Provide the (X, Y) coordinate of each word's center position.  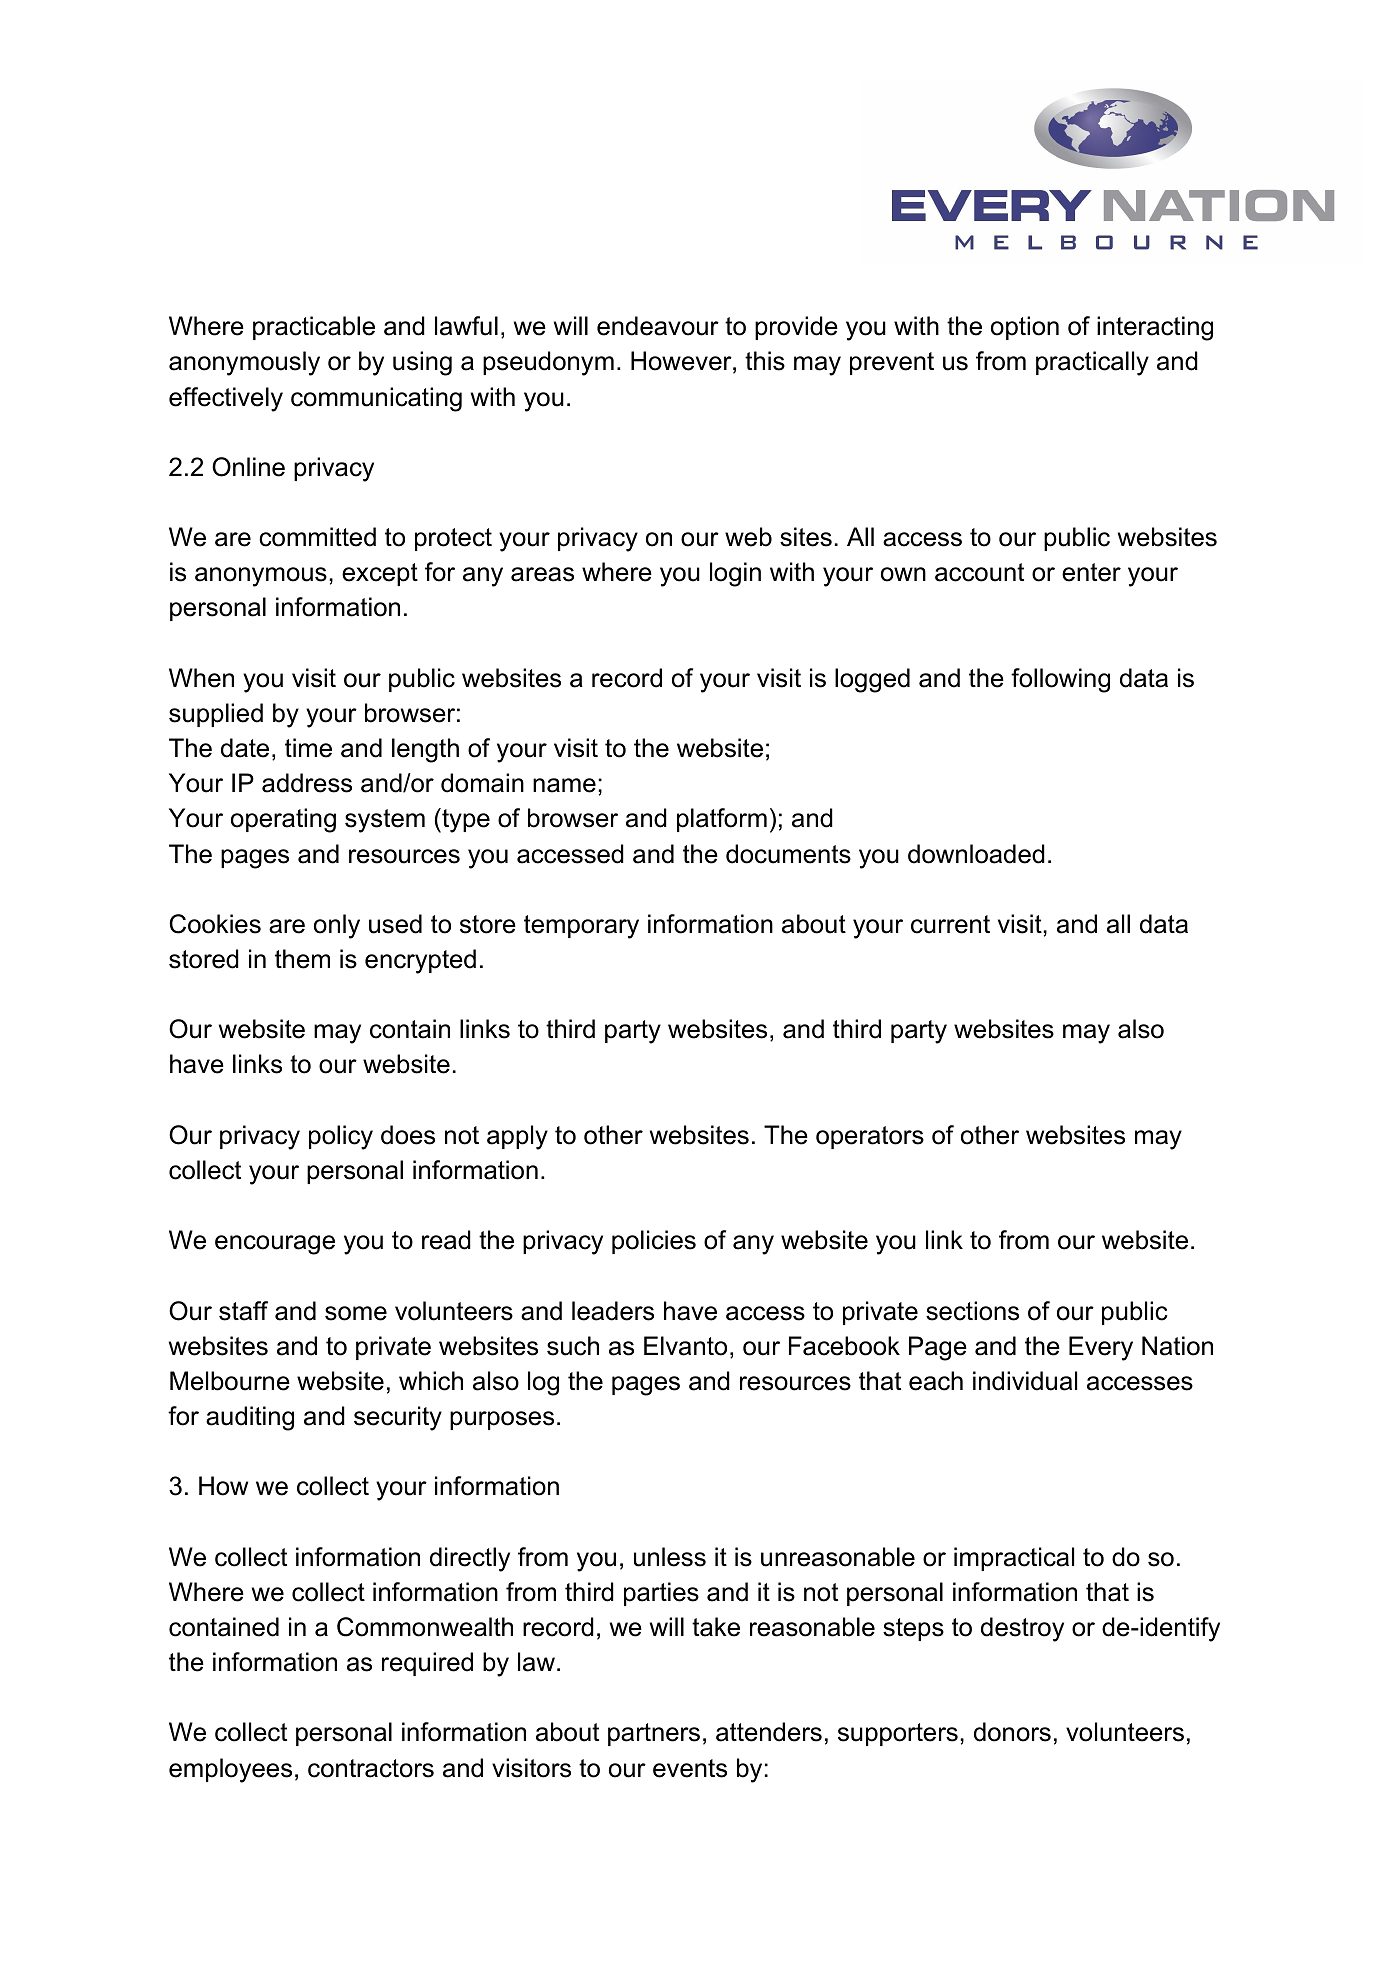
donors (1012, 1732)
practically (1092, 363)
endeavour (658, 326)
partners (654, 1734)
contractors (371, 1768)
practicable (314, 328)
